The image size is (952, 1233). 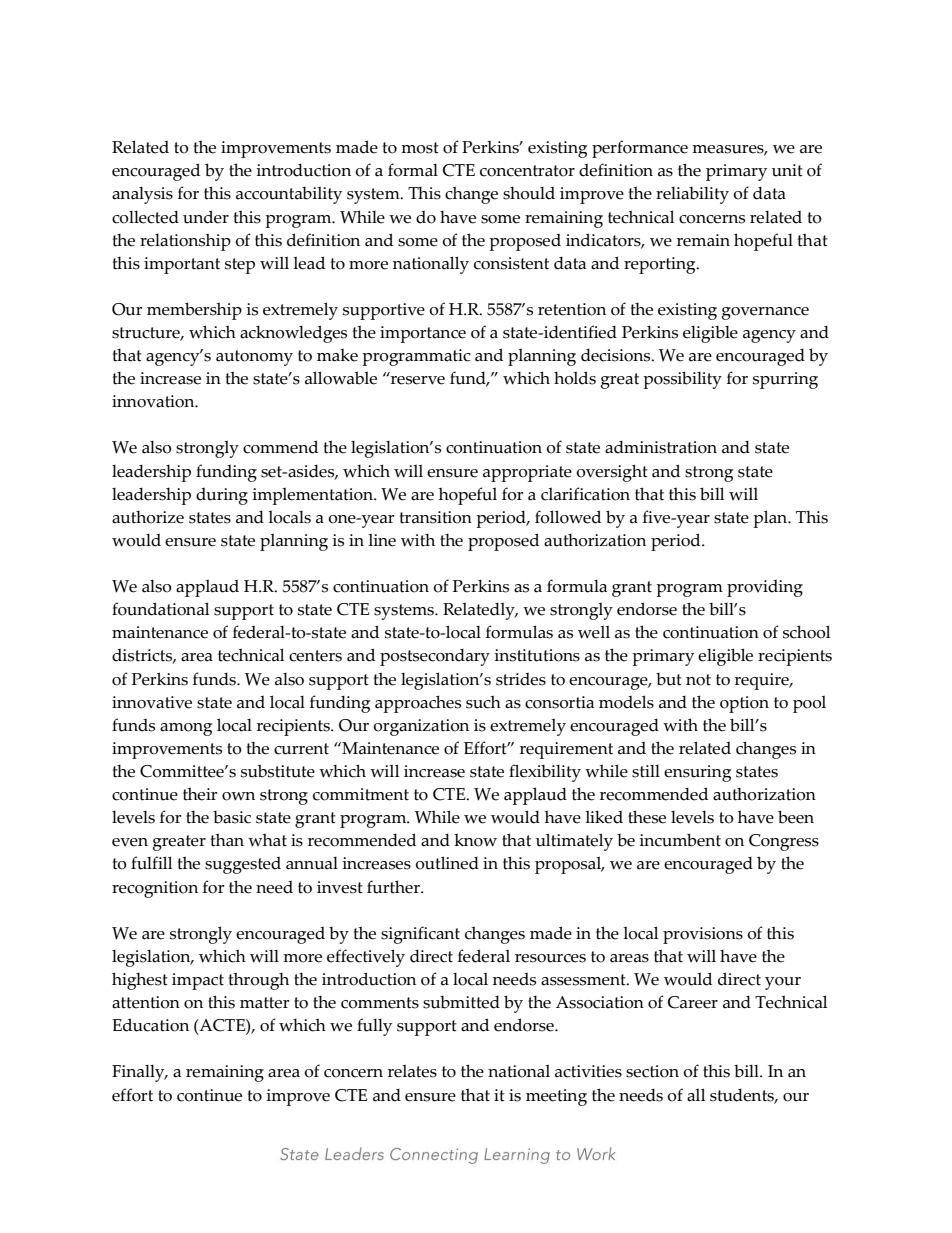 What do you see at coordinates (692, 195) in the page?
I see `reliability` at bounding box center [692, 195].
